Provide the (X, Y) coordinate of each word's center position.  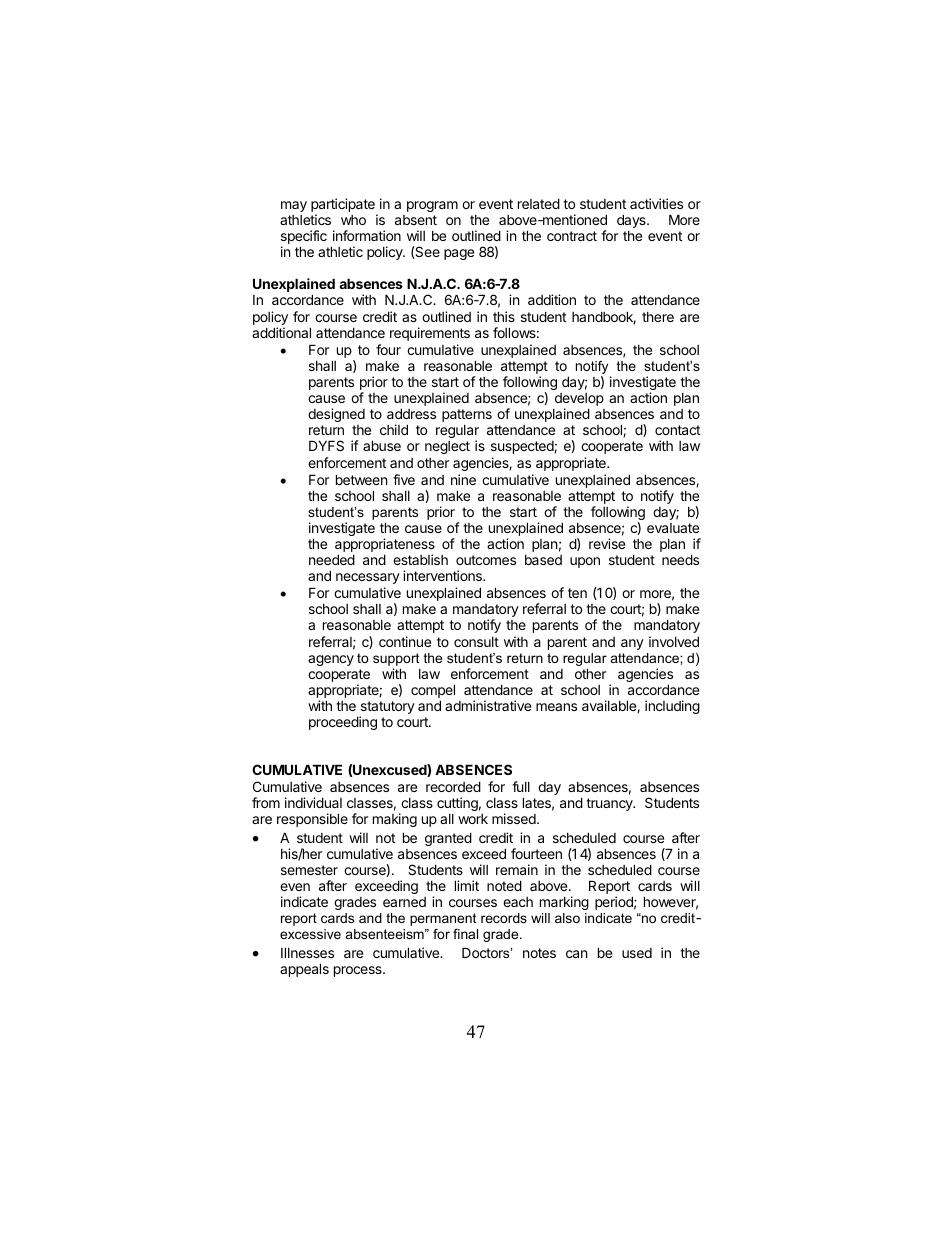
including (672, 707)
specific (304, 238)
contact (677, 430)
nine (463, 479)
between (361, 479)
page (459, 254)
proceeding (343, 723)
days (632, 221)
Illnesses (307, 952)
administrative (488, 705)
